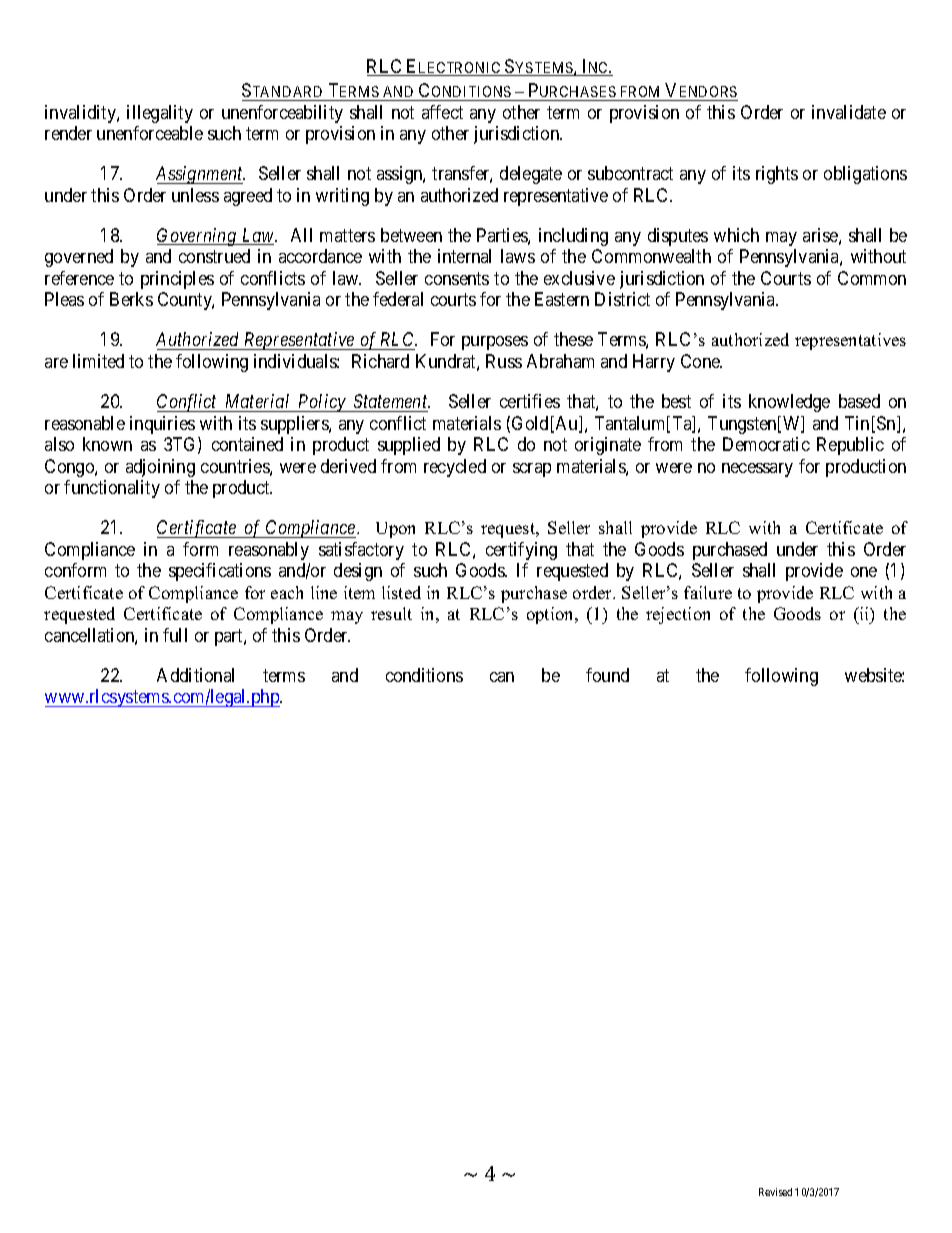 The width and height of the page is (952, 1233). What do you see at coordinates (607, 675) in the page?
I see `found` at bounding box center [607, 675].
